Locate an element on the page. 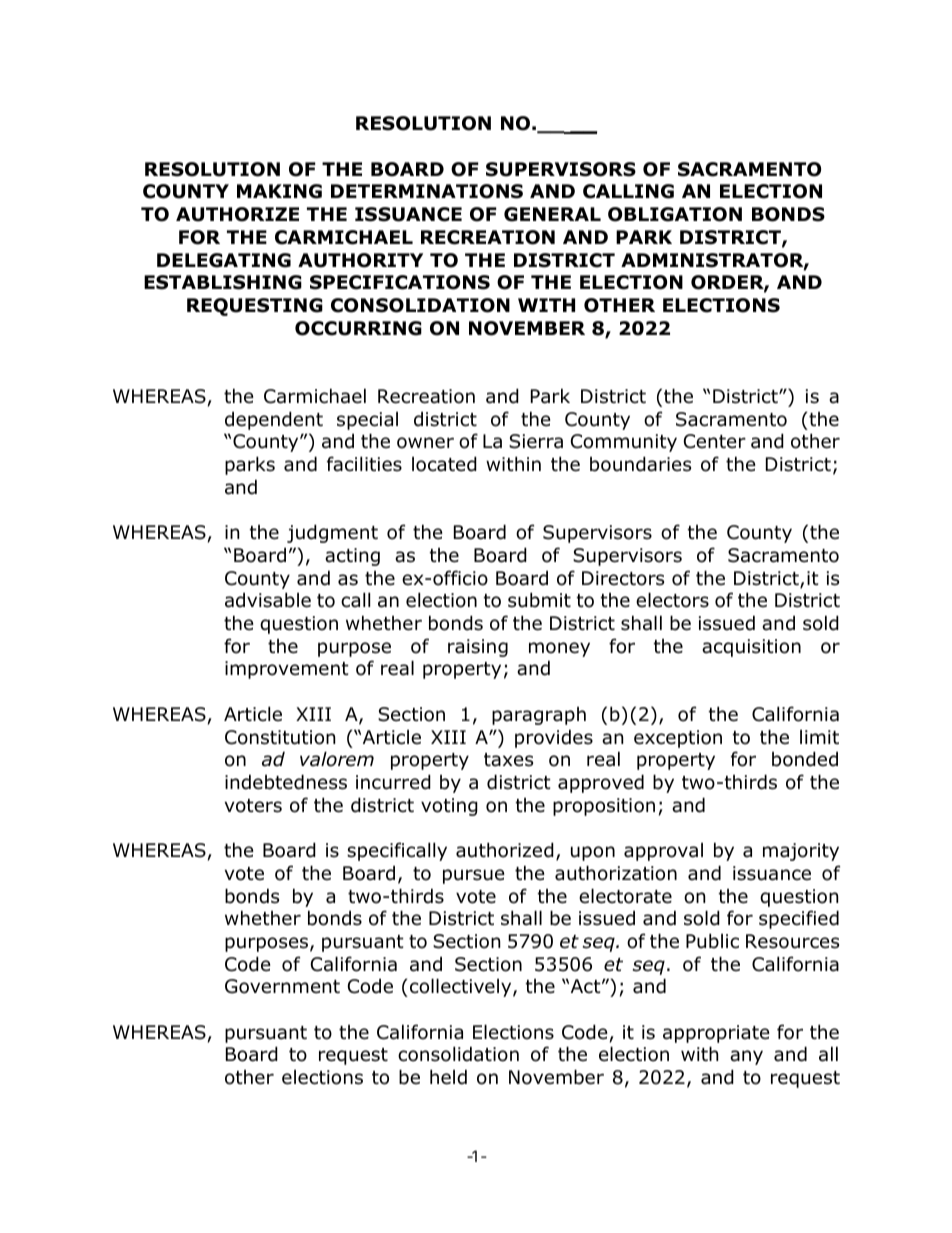 The image size is (952, 1233). pursue is located at coordinates (474, 876).
